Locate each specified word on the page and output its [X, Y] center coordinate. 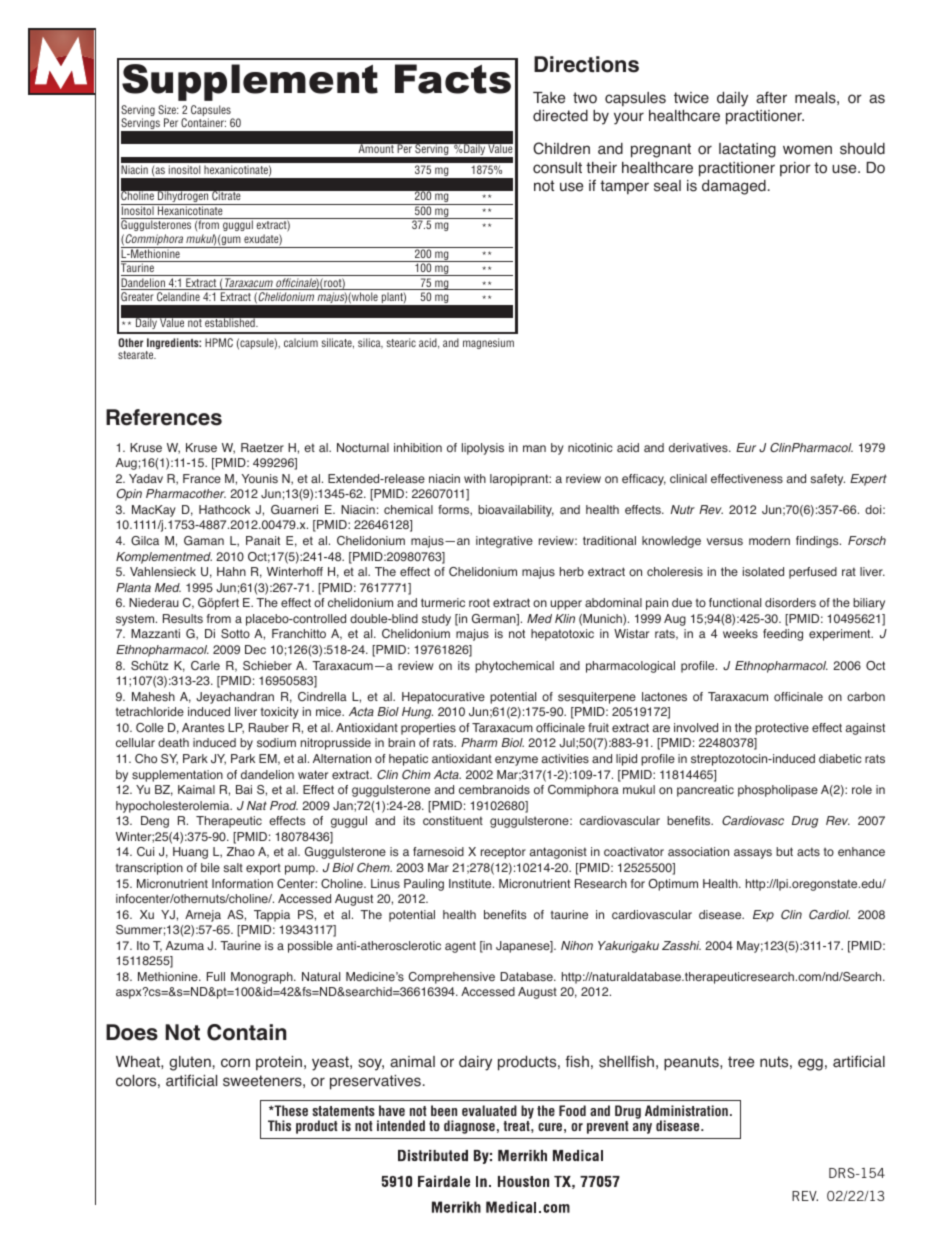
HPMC [219, 342]
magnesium [488, 343]
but [784, 851]
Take [549, 98]
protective [782, 729]
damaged [734, 187]
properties [428, 729]
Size [168, 109]
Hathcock [224, 510]
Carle [205, 665]
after [771, 97]
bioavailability [516, 511]
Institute [471, 883]
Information [242, 883]
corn [235, 1063]
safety [827, 480]
